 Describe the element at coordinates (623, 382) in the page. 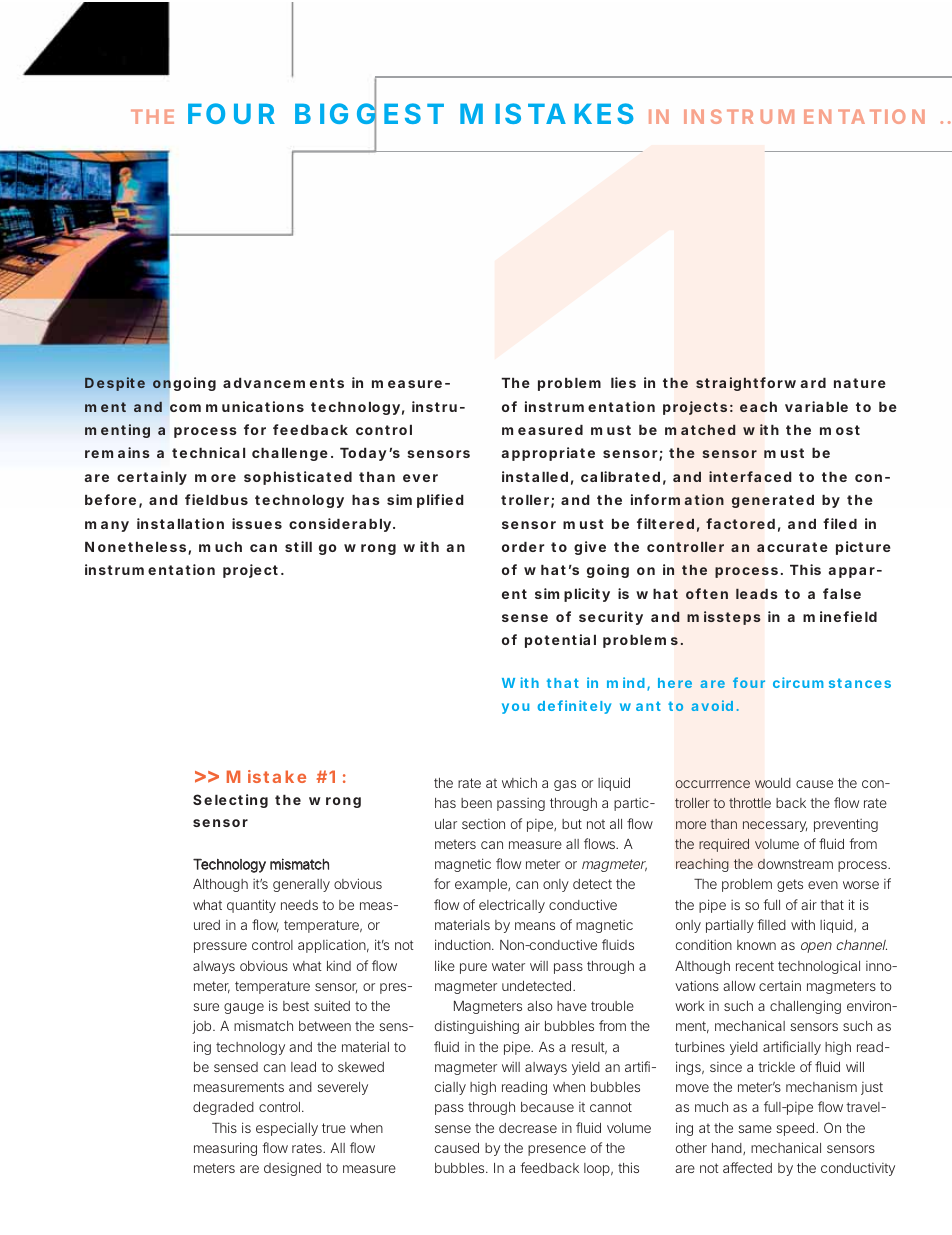

I see `lies` at that location.
